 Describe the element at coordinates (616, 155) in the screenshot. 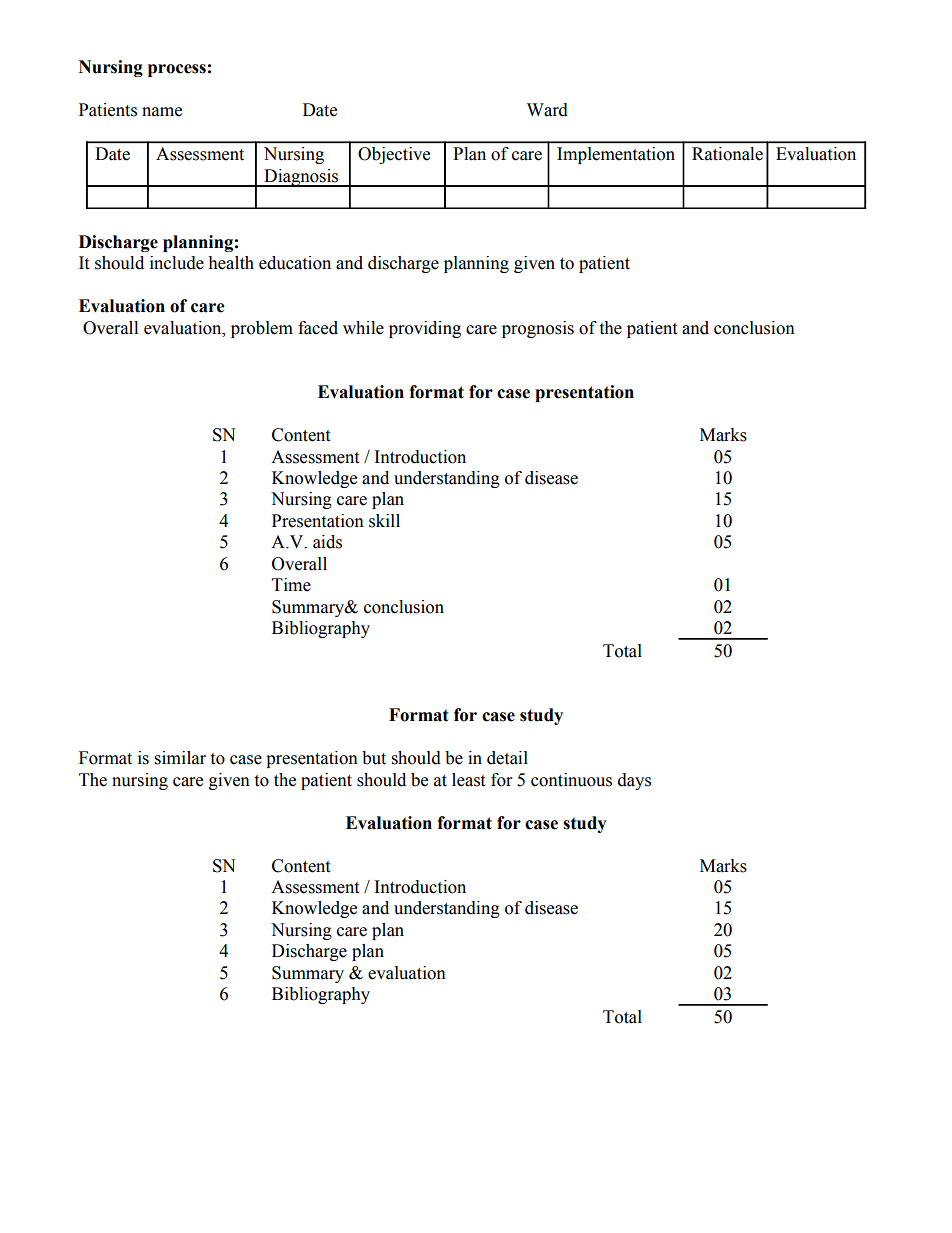

I see `Implementation` at that location.
